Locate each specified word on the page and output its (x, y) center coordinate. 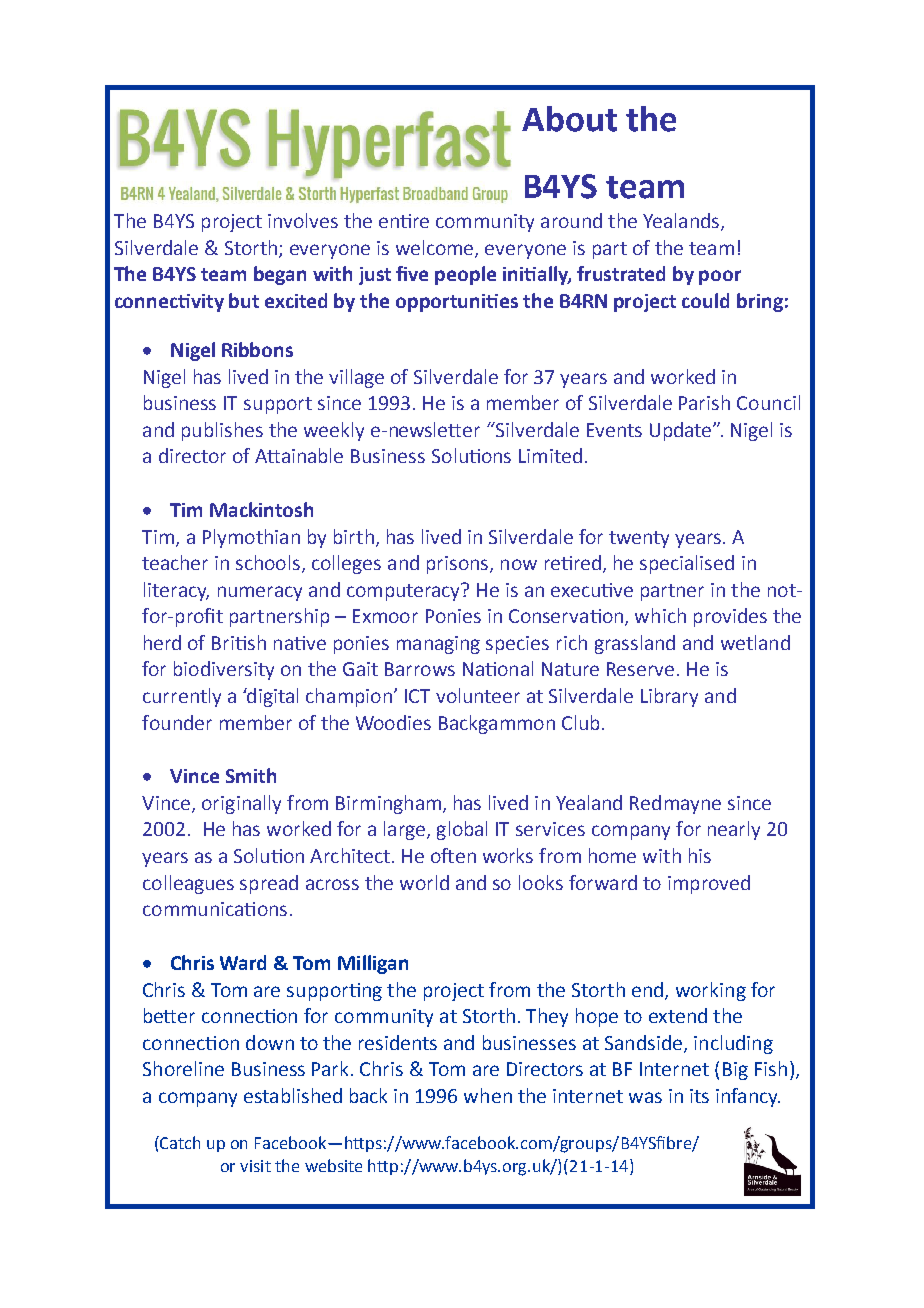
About (569, 119)
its (699, 1096)
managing (438, 645)
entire (404, 221)
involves (303, 220)
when (488, 1095)
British (239, 642)
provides (730, 617)
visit (255, 1166)
